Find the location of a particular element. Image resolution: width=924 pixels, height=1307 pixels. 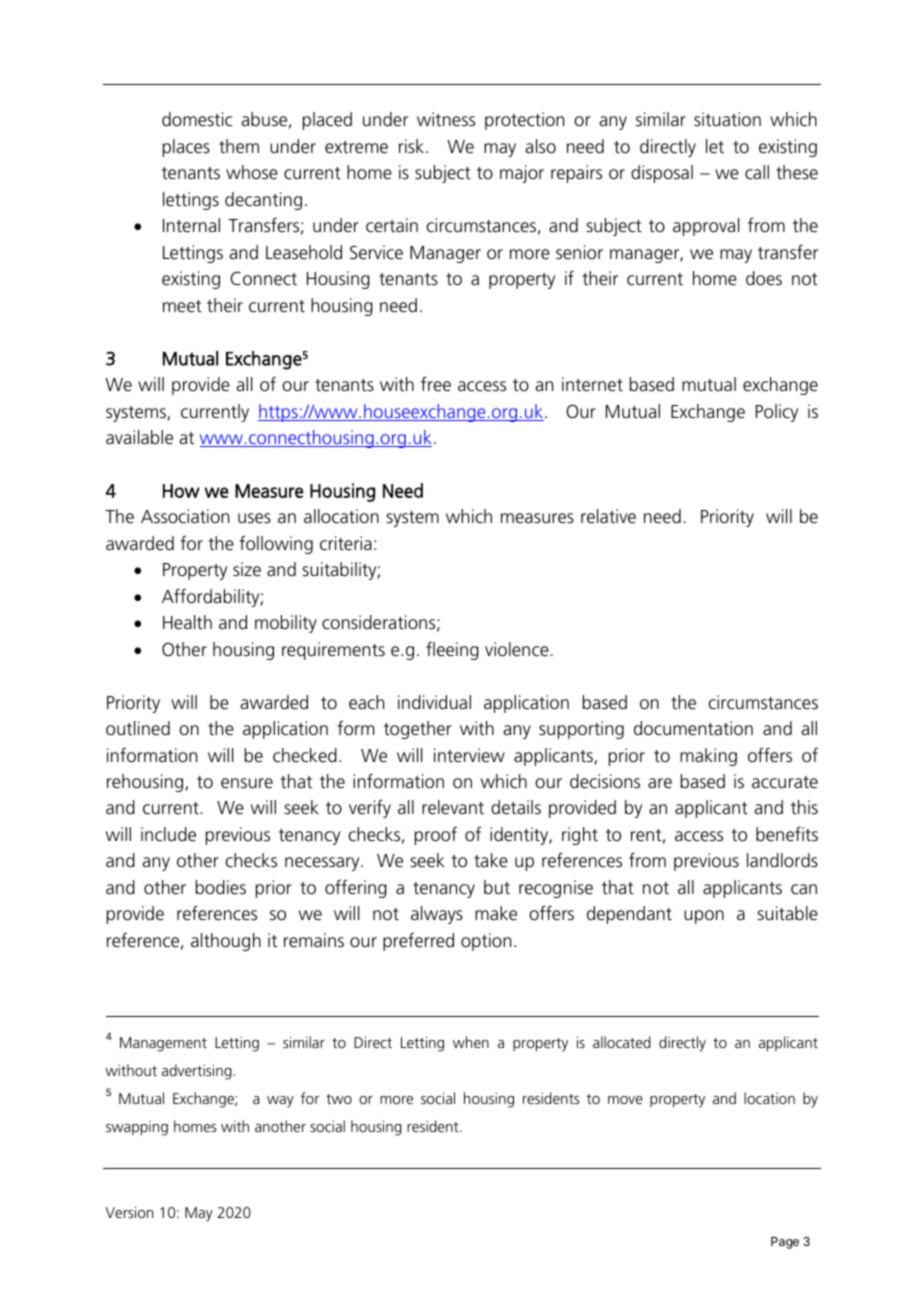

fleeing is located at coordinates (452, 651).
